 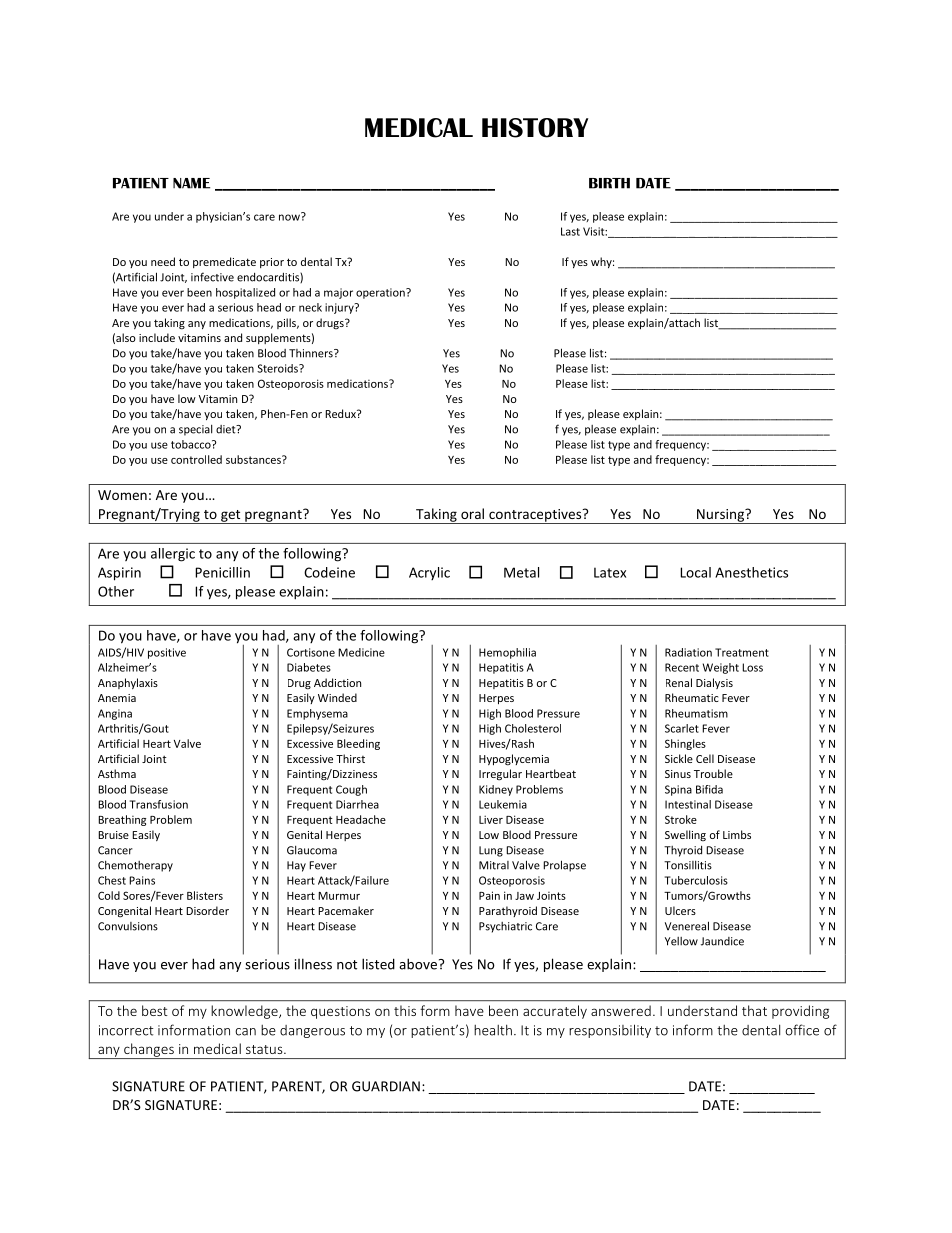 I want to click on Acrylic, so click(x=429, y=573).
